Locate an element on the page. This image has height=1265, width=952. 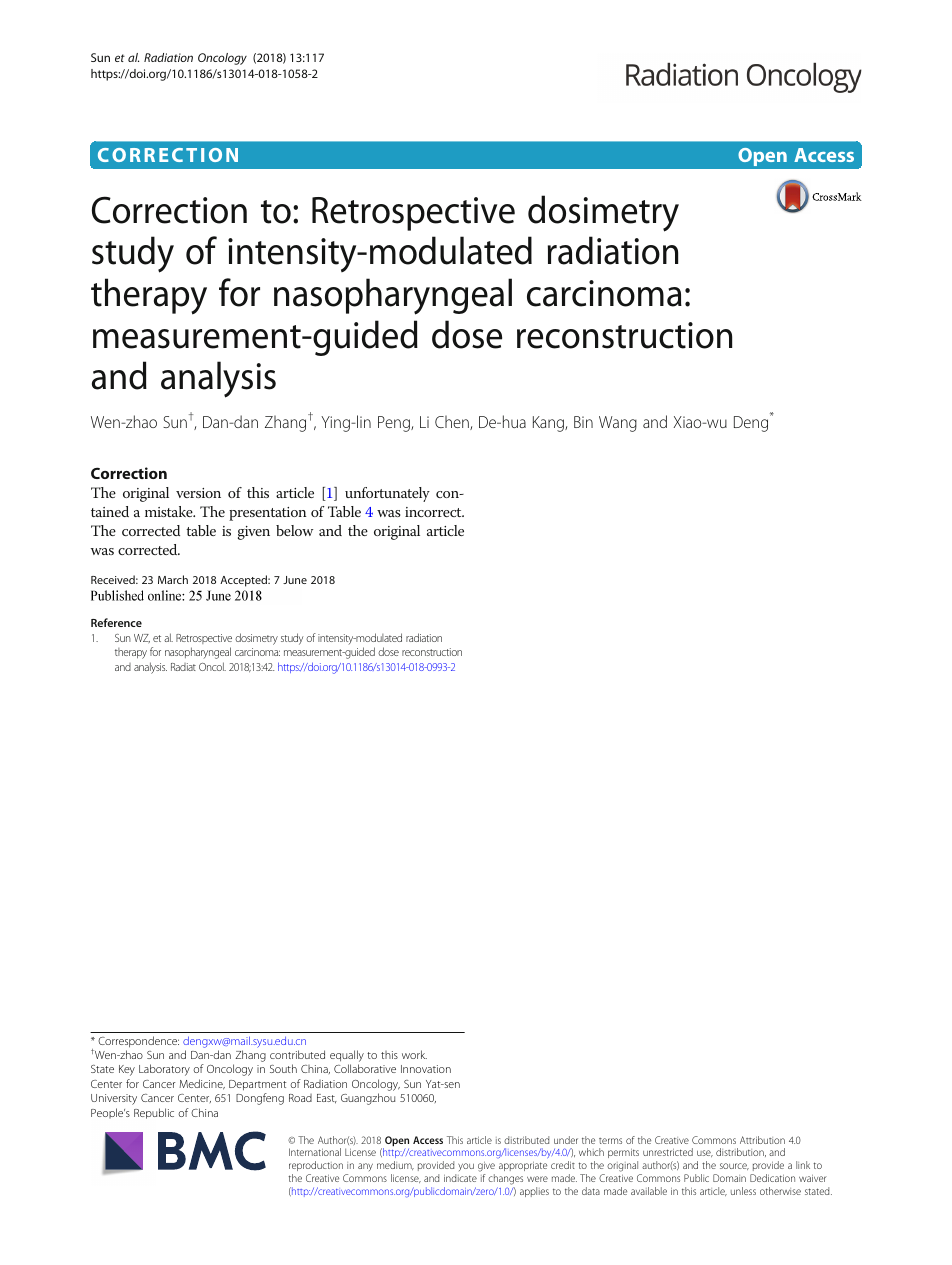
contributed is located at coordinates (297, 1054).
